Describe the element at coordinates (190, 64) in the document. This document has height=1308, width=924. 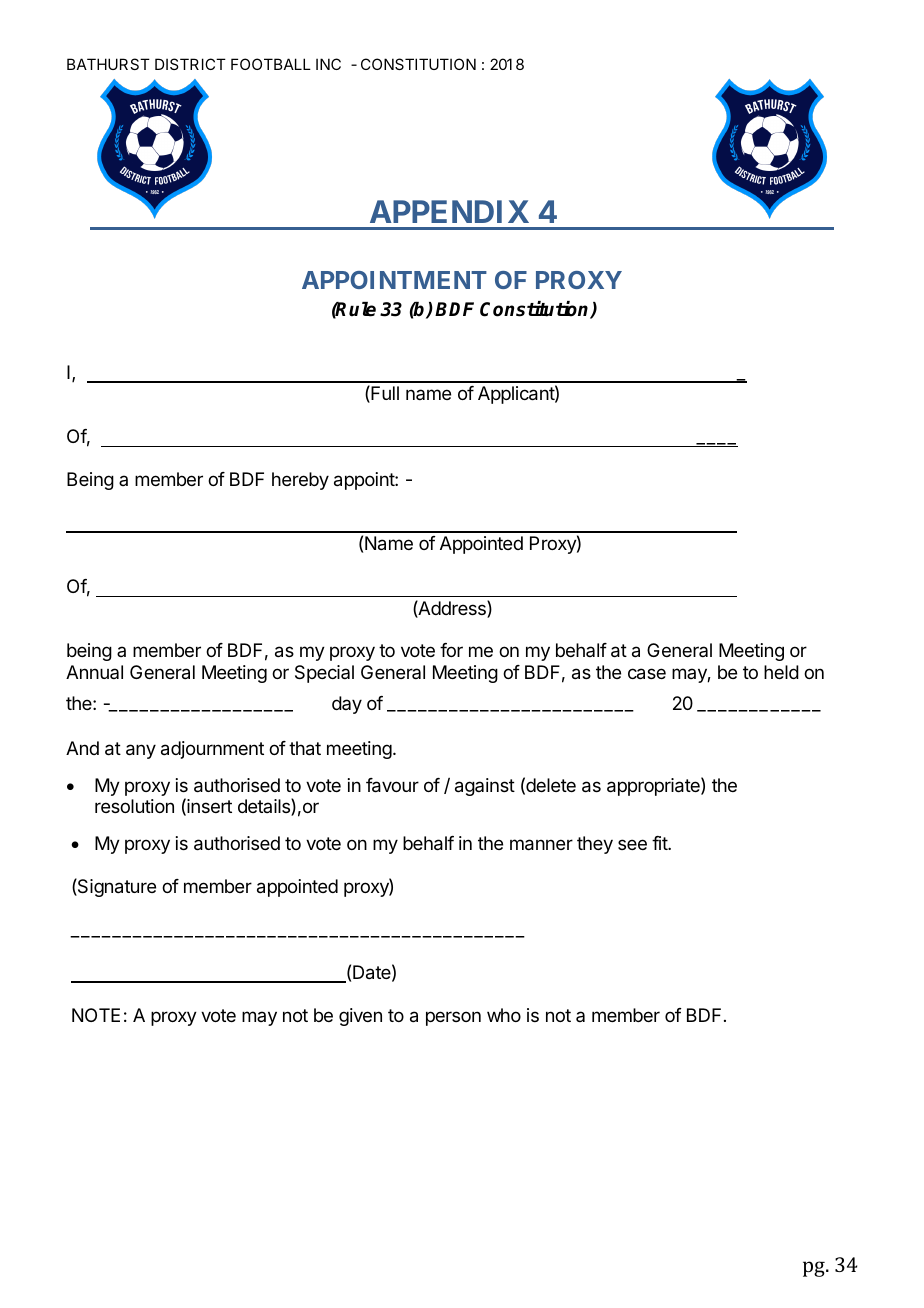
I see `DISTRICT` at that location.
